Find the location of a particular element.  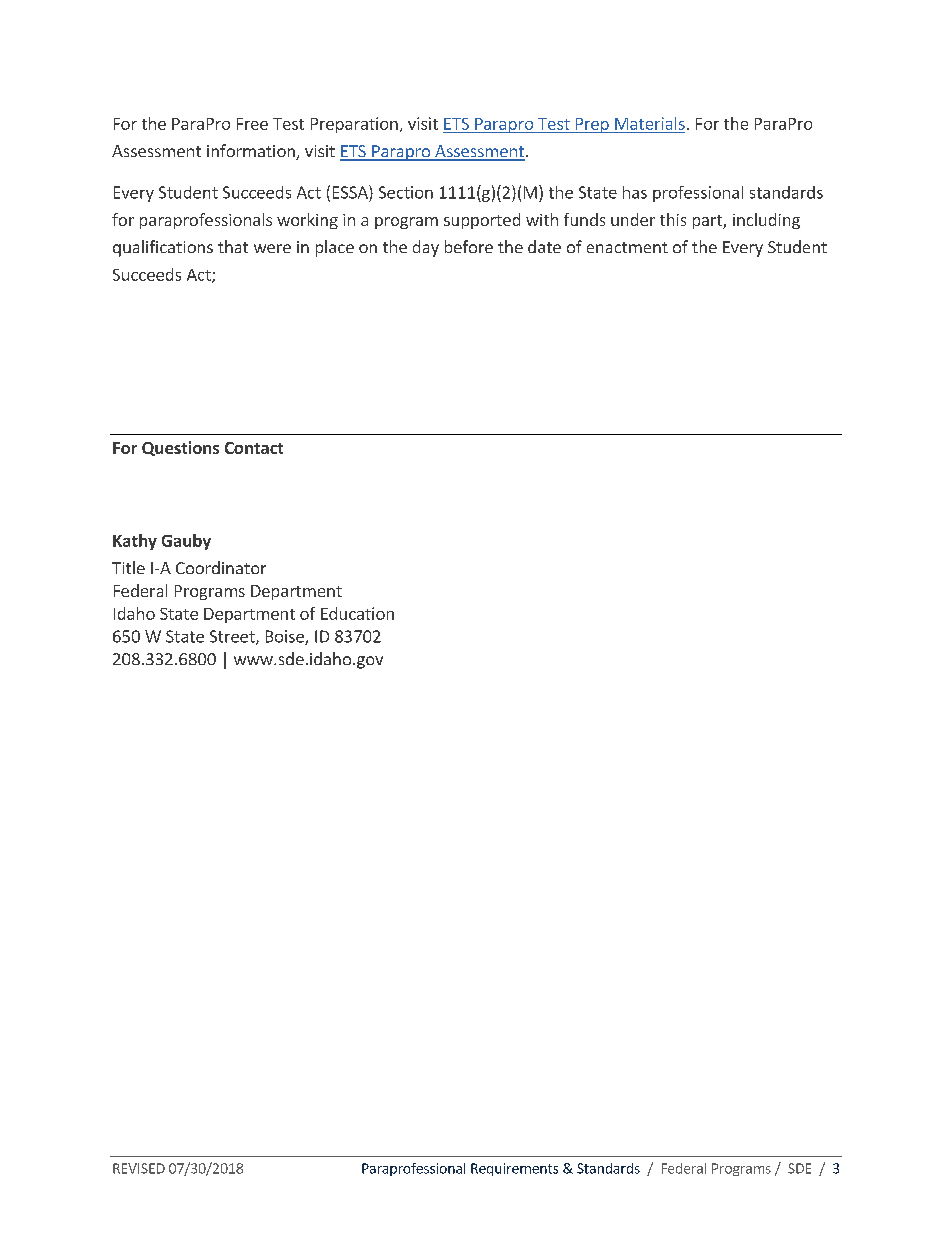

REVISED is located at coordinates (139, 1168).
